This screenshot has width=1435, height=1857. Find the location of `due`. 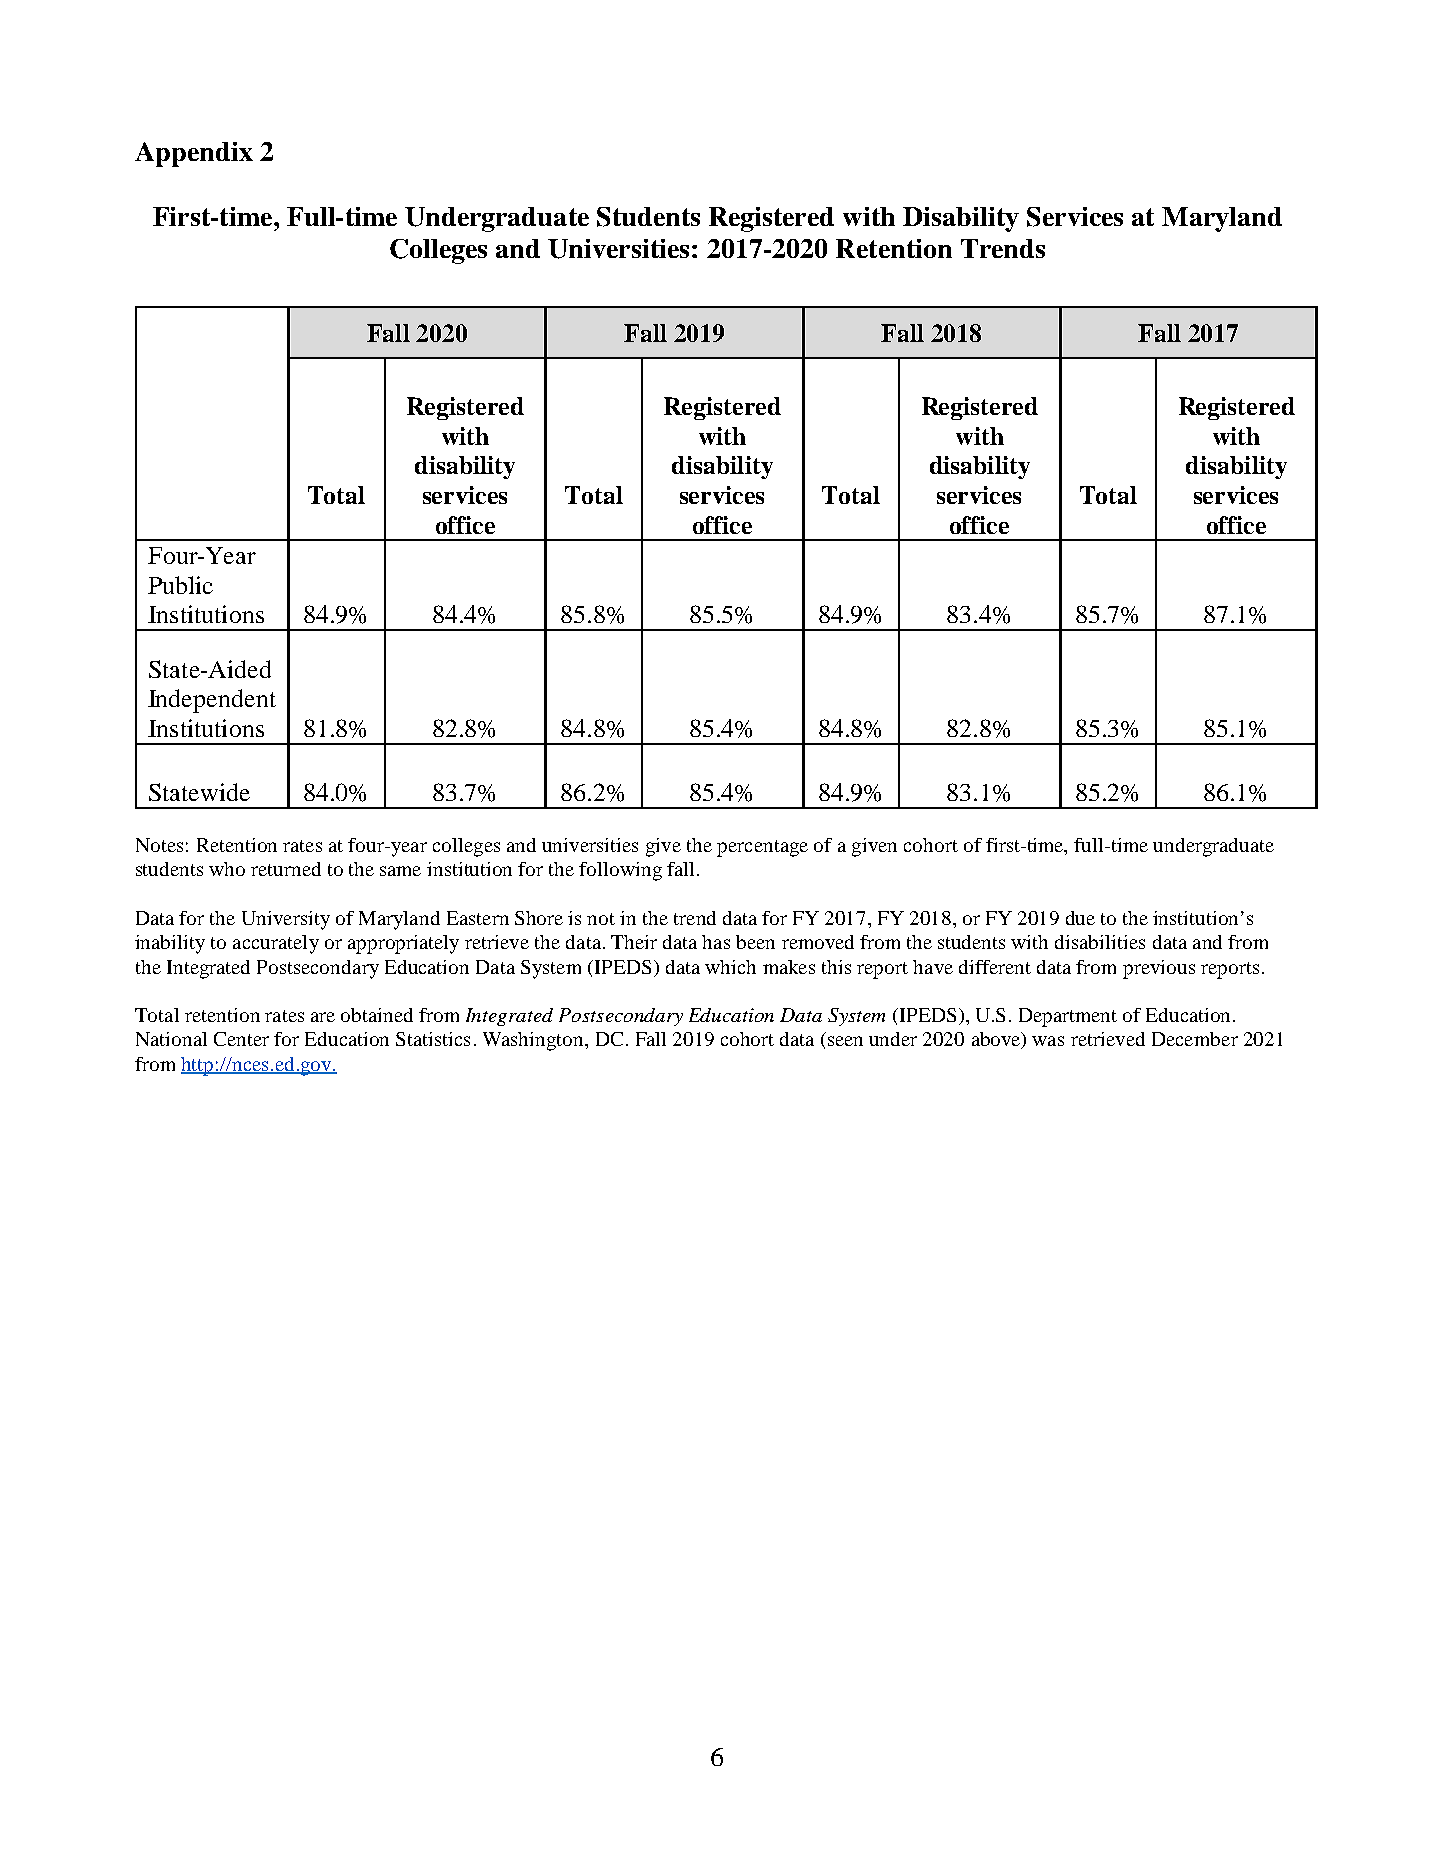

due is located at coordinates (1080, 918).
